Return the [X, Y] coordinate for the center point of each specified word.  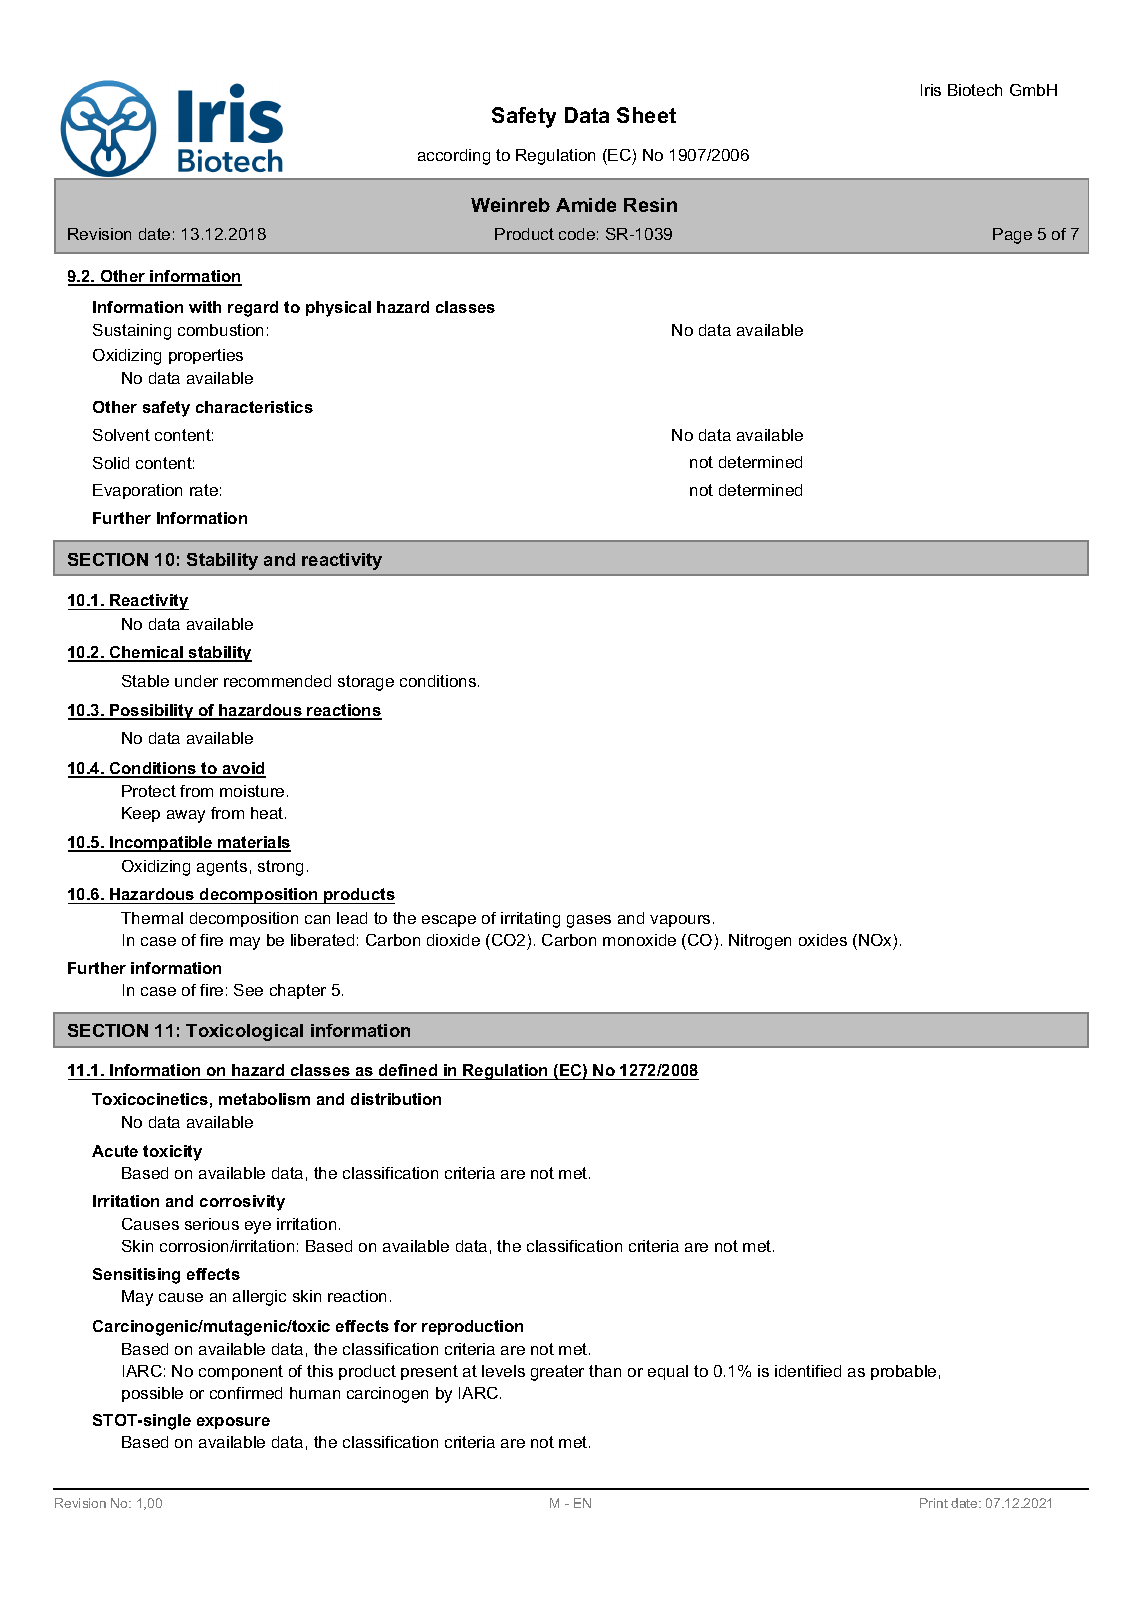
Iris [931, 90]
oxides [823, 940]
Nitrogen [760, 942]
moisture [252, 791]
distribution [396, 1099]
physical [338, 309]
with [205, 307]
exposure [233, 1423]
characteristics [254, 407]
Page [1012, 236]
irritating [530, 920]
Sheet [646, 115]
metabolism [264, 1099]
